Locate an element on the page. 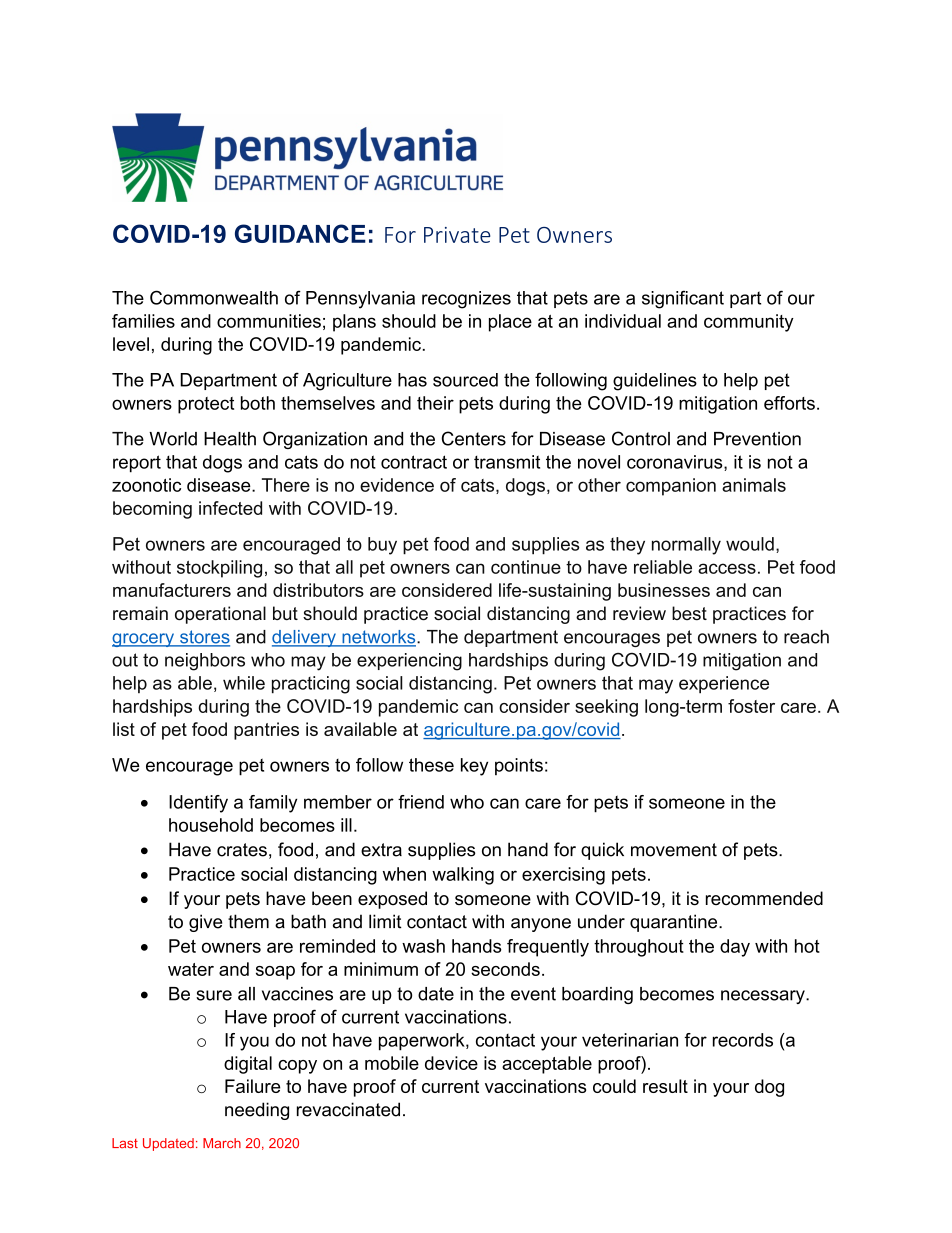  Private is located at coordinates (457, 235).
